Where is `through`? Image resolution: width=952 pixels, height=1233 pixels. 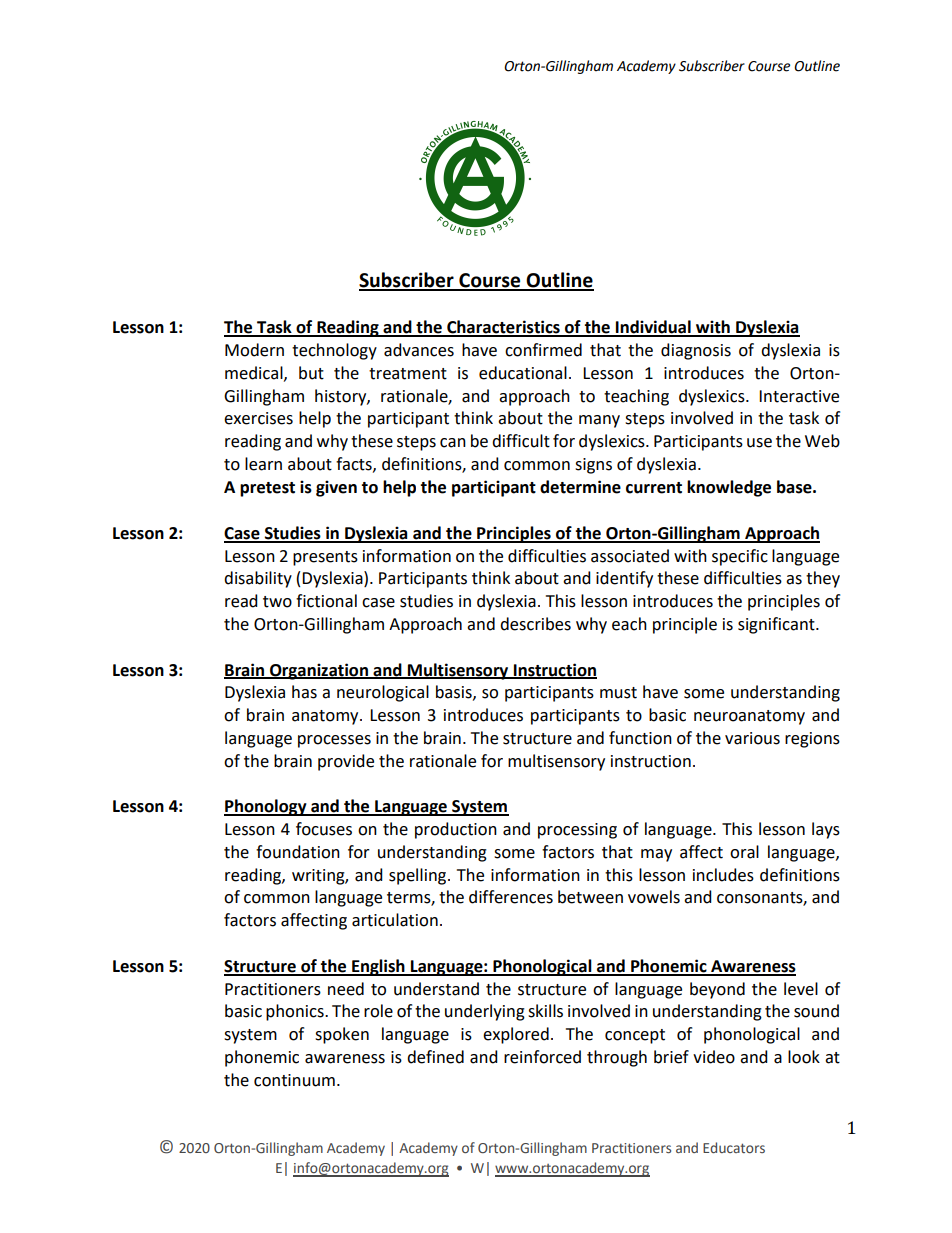 through is located at coordinates (617, 1058).
